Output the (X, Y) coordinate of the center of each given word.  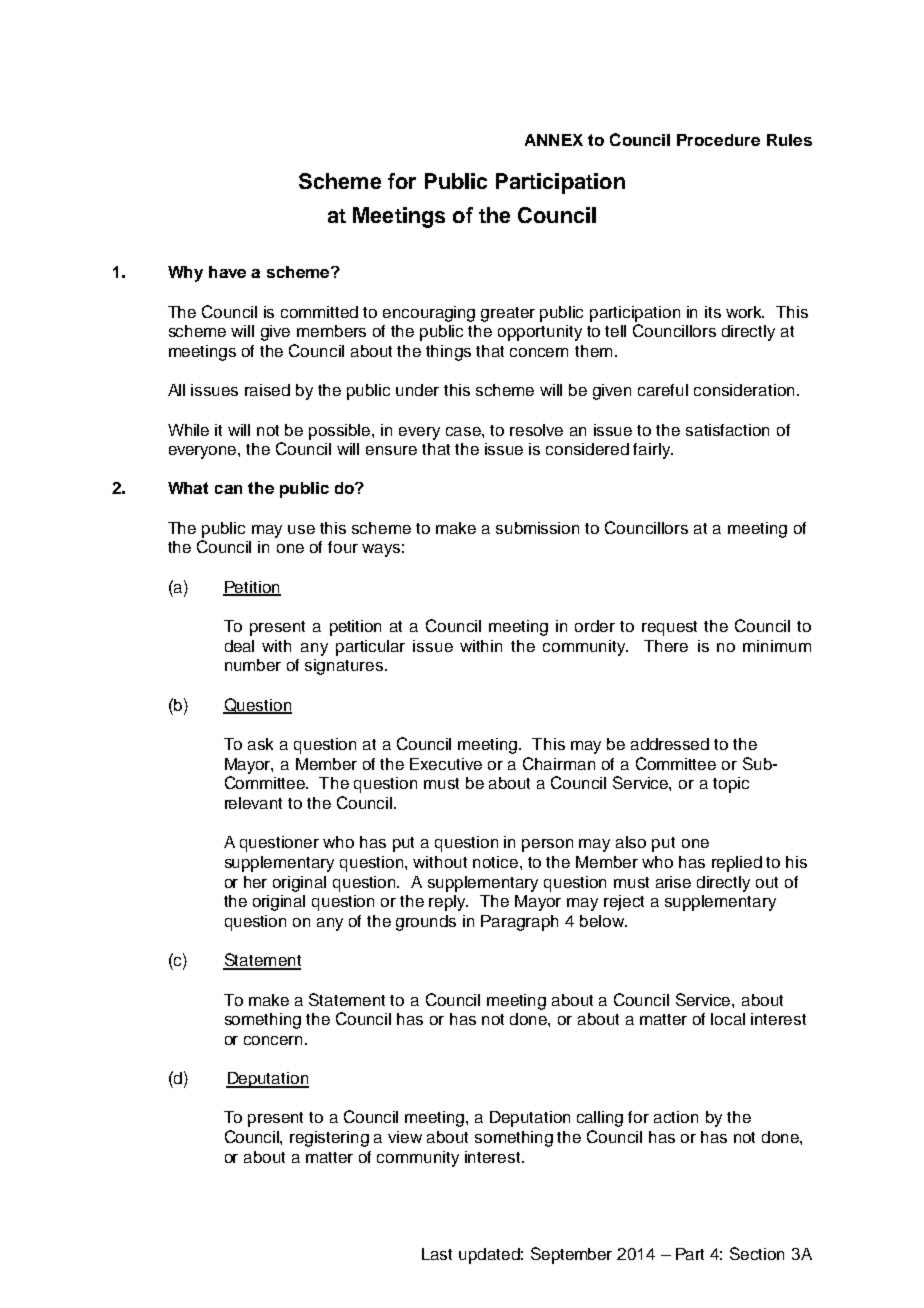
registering (329, 1139)
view (405, 1137)
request (669, 628)
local (728, 1019)
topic (731, 785)
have (227, 272)
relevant (253, 803)
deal (239, 646)
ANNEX (554, 140)
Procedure (718, 140)
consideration (744, 390)
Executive (446, 764)
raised (267, 390)
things (448, 353)
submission (537, 528)
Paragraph (519, 923)
